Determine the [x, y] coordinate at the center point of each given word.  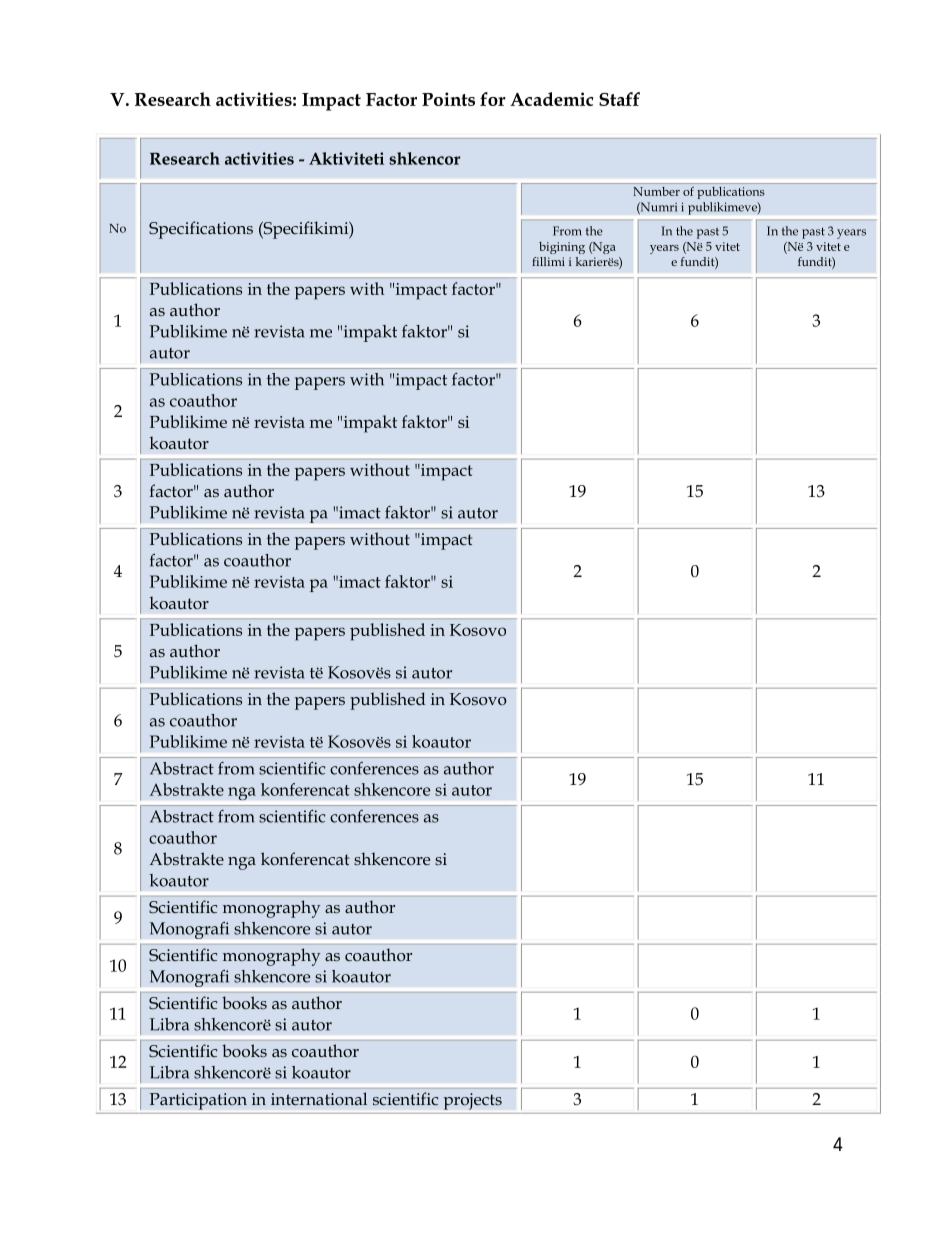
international [319, 1098]
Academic [551, 99]
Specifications [201, 230]
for [493, 99]
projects [473, 1101]
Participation [198, 1101]
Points [448, 99]
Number [656, 191]
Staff [619, 99]
